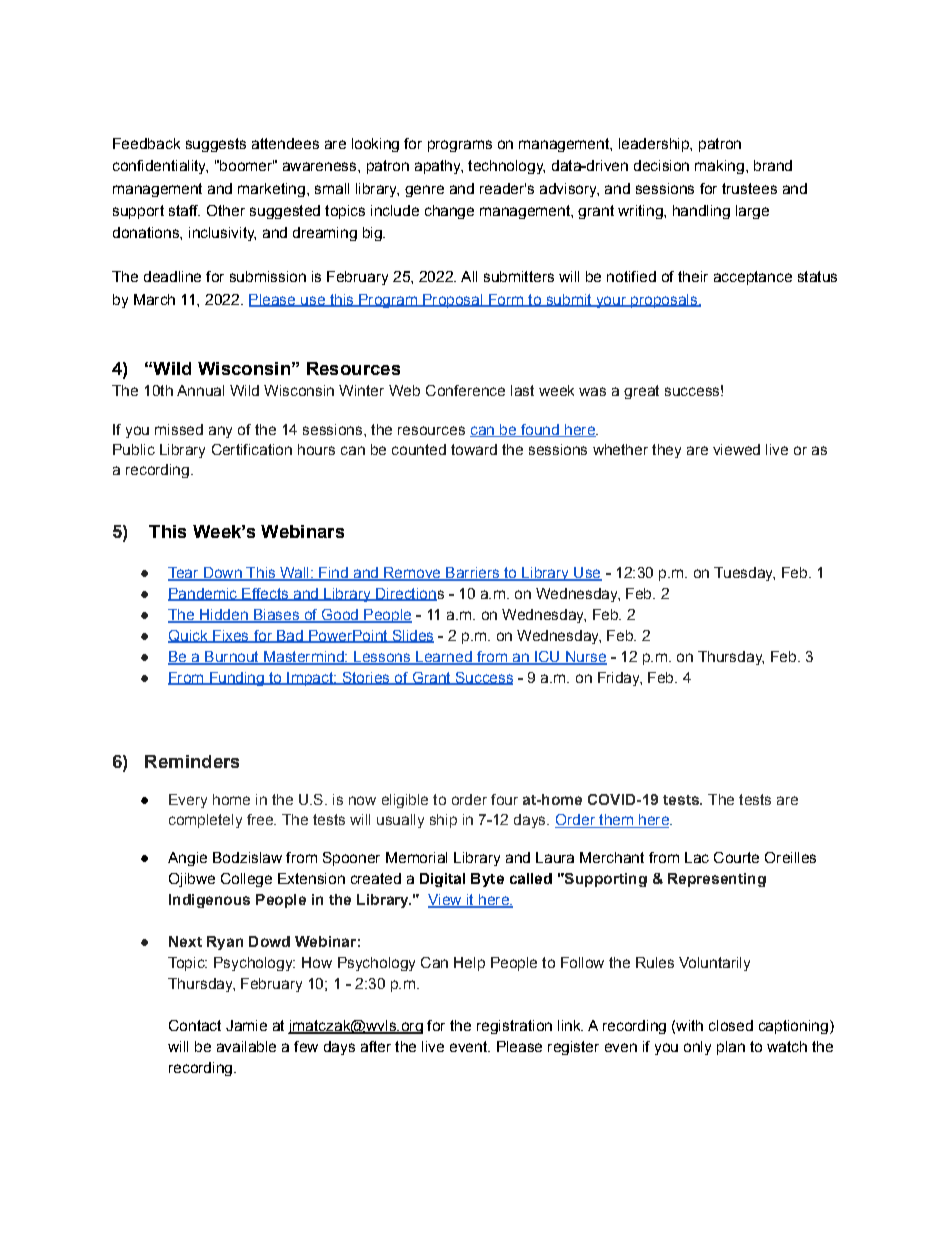 Image resolution: width=952 pixels, height=1233 pixels. Describe the element at coordinates (620, 679) in the screenshot. I see `Friday` at that location.
